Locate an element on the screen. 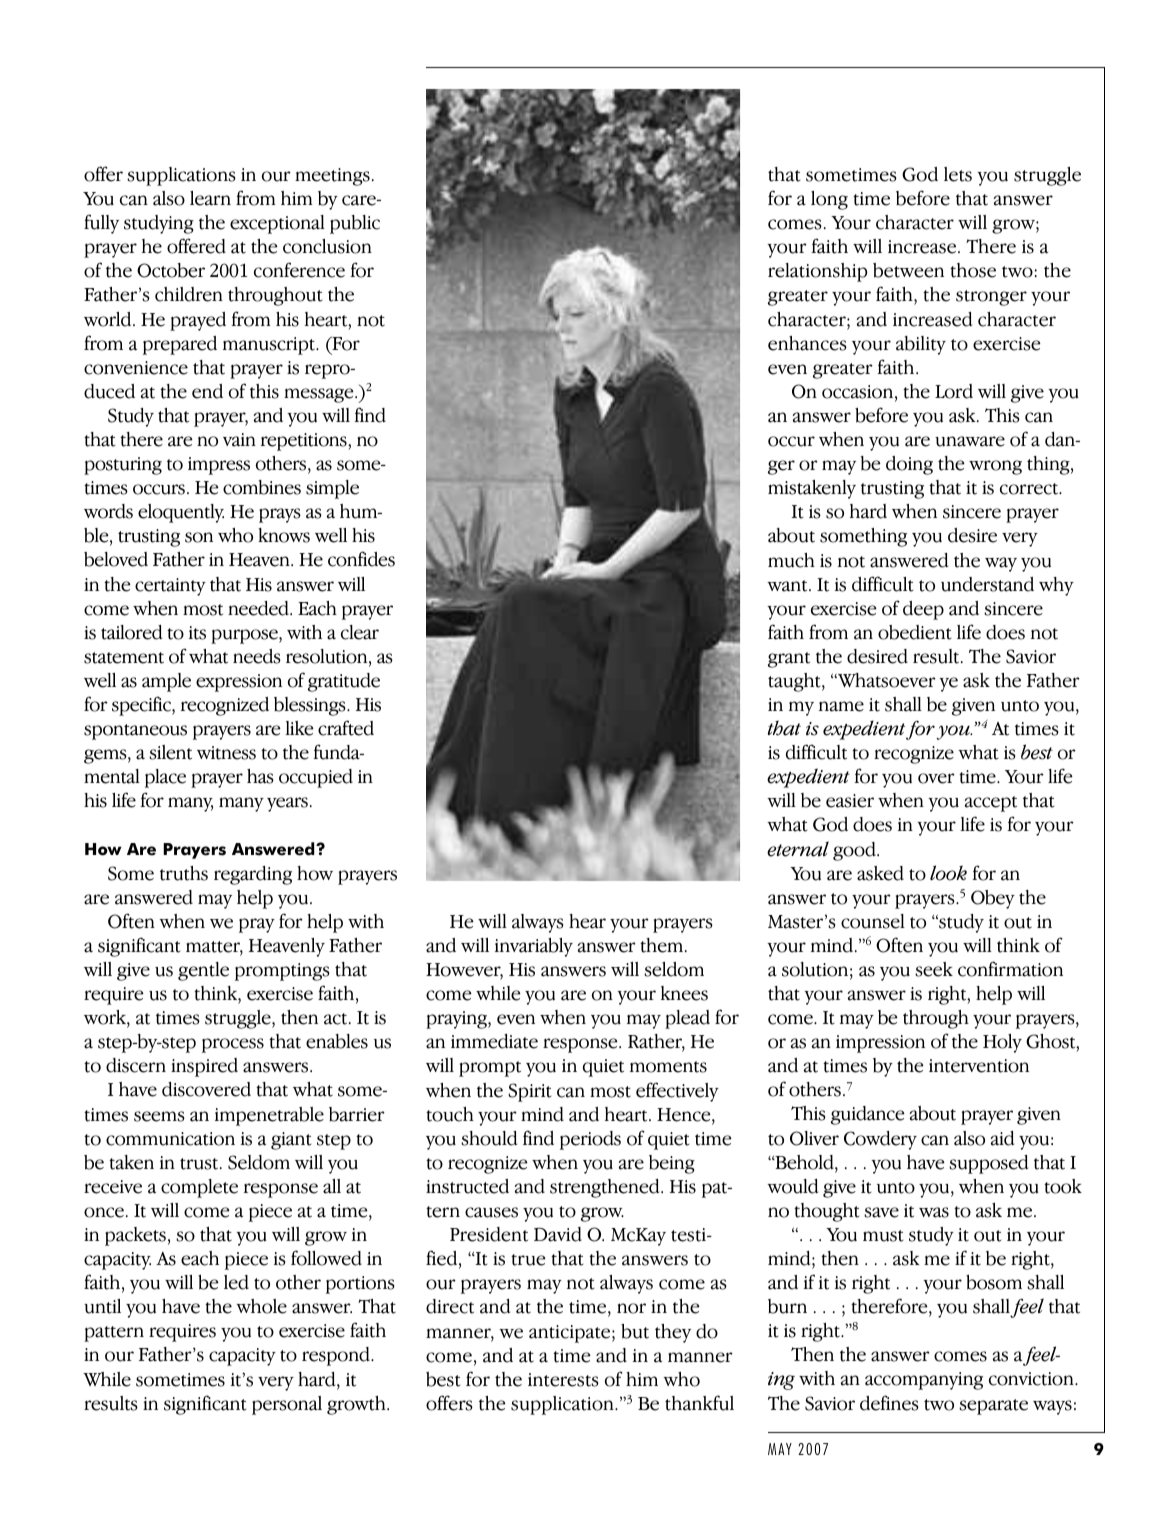 Image resolution: width=1170 pixels, height=1522 pixels. lets is located at coordinates (958, 174).
